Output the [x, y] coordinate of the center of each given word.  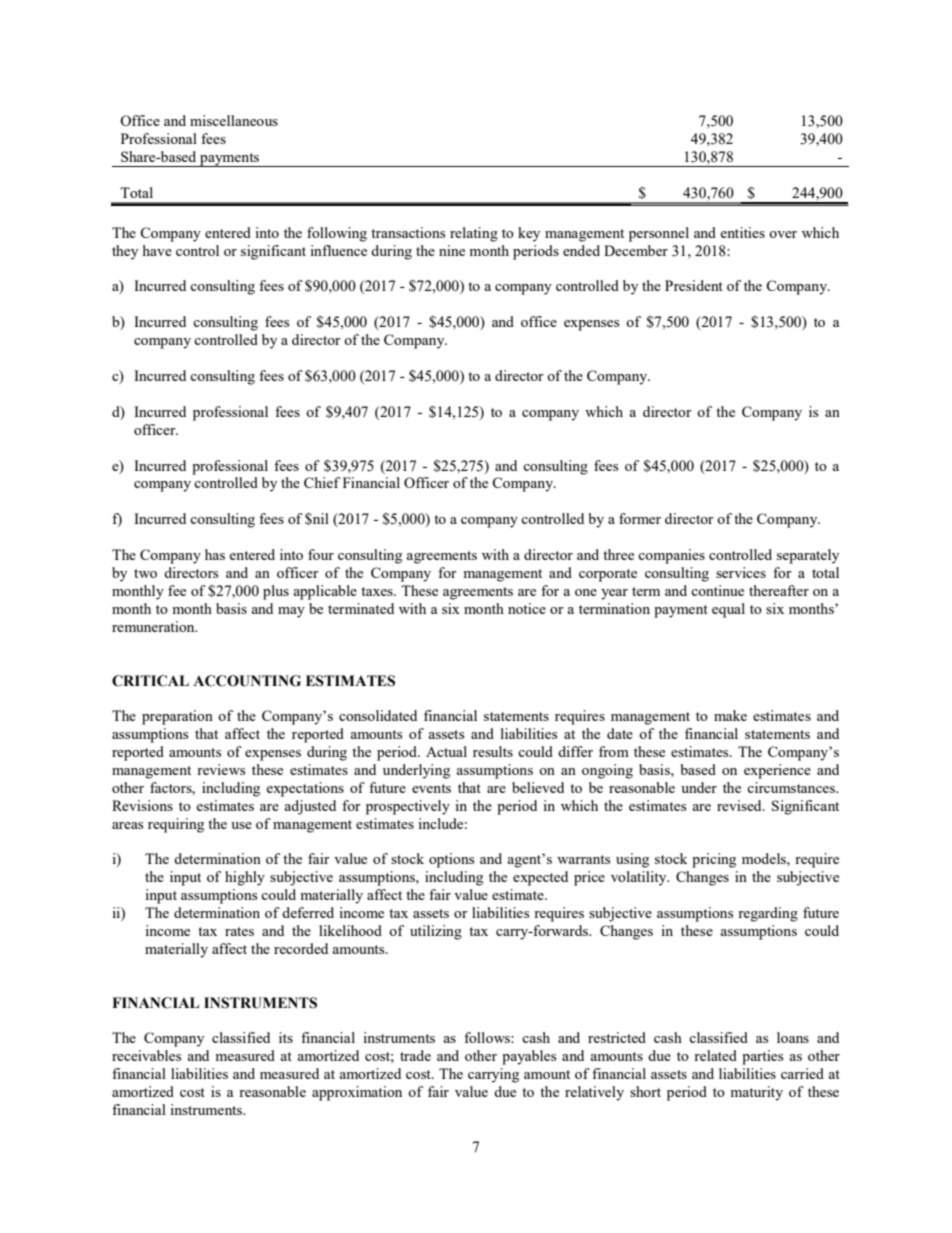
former [640, 518]
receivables [146, 1055]
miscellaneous [234, 120]
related [715, 1055]
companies [671, 556]
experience [777, 771]
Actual [446, 751]
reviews [221, 769]
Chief [322, 482]
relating [474, 234]
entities [742, 232]
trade [415, 1055]
